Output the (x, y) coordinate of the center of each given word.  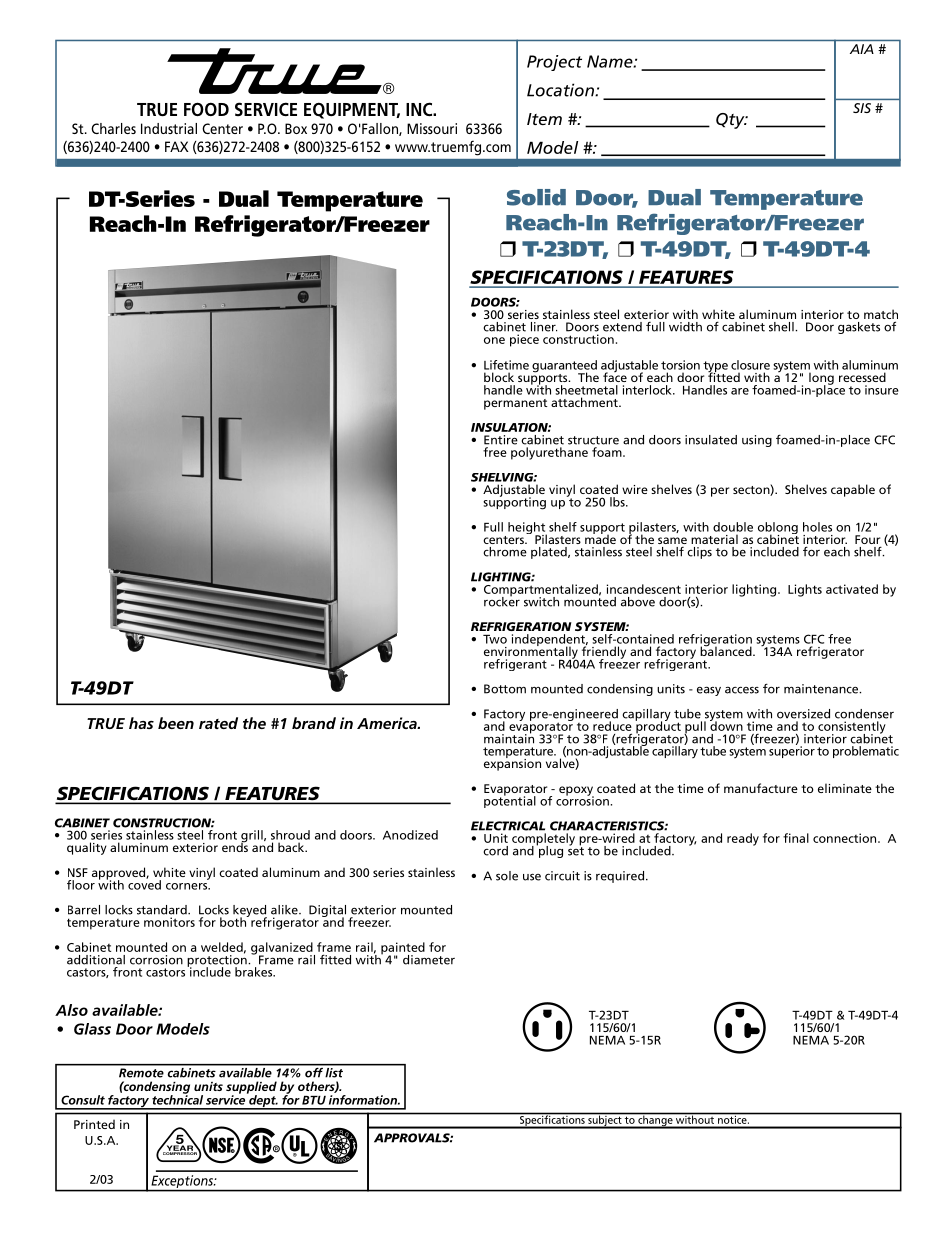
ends (235, 846)
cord (495, 851)
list (335, 1071)
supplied (251, 1088)
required (621, 877)
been (176, 723)
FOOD (206, 109)
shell (782, 327)
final (796, 838)
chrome (505, 552)
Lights (805, 590)
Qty (731, 121)
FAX (177, 146)
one (494, 340)
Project (554, 63)
